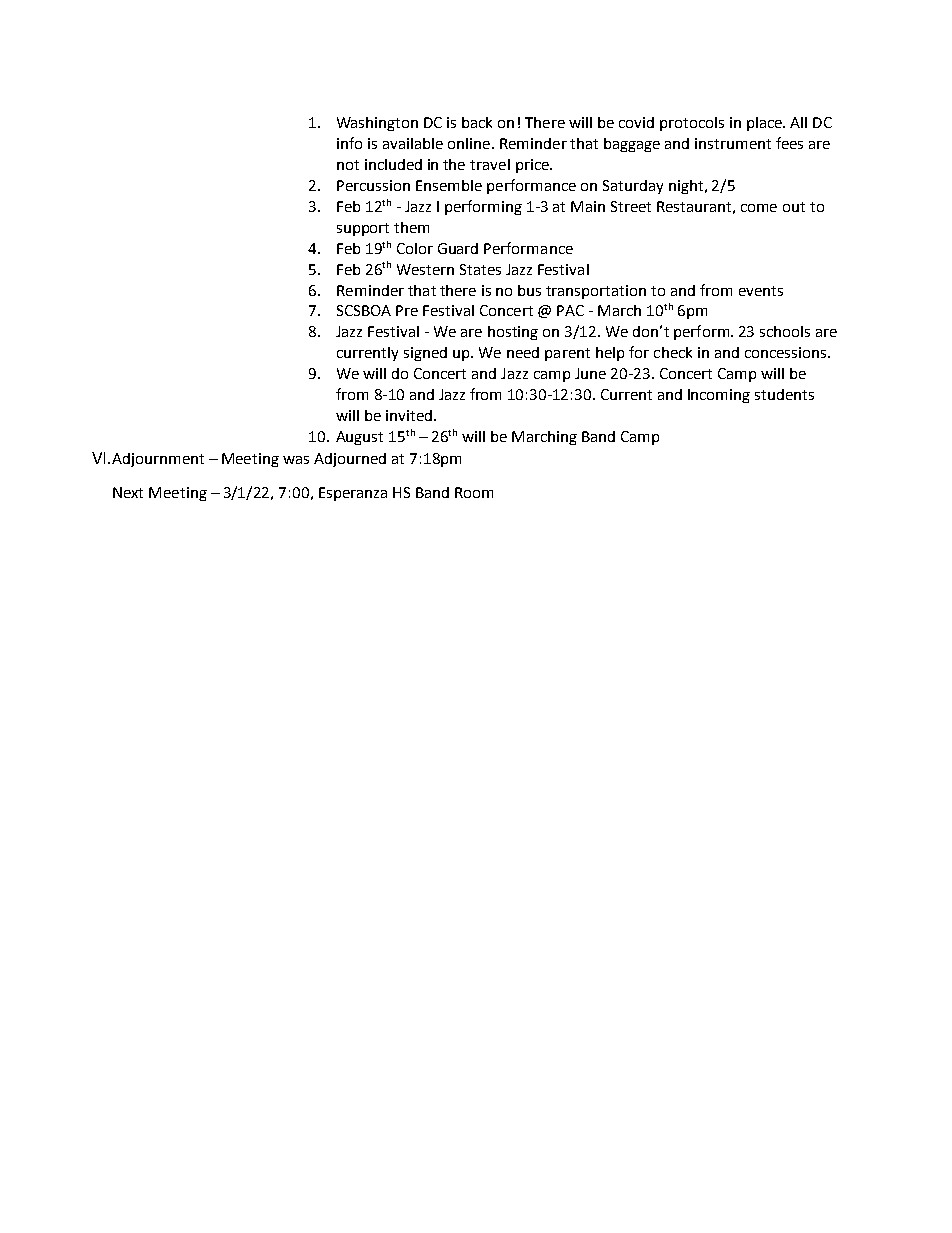  I want to click on hosting, so click(513, 333).
